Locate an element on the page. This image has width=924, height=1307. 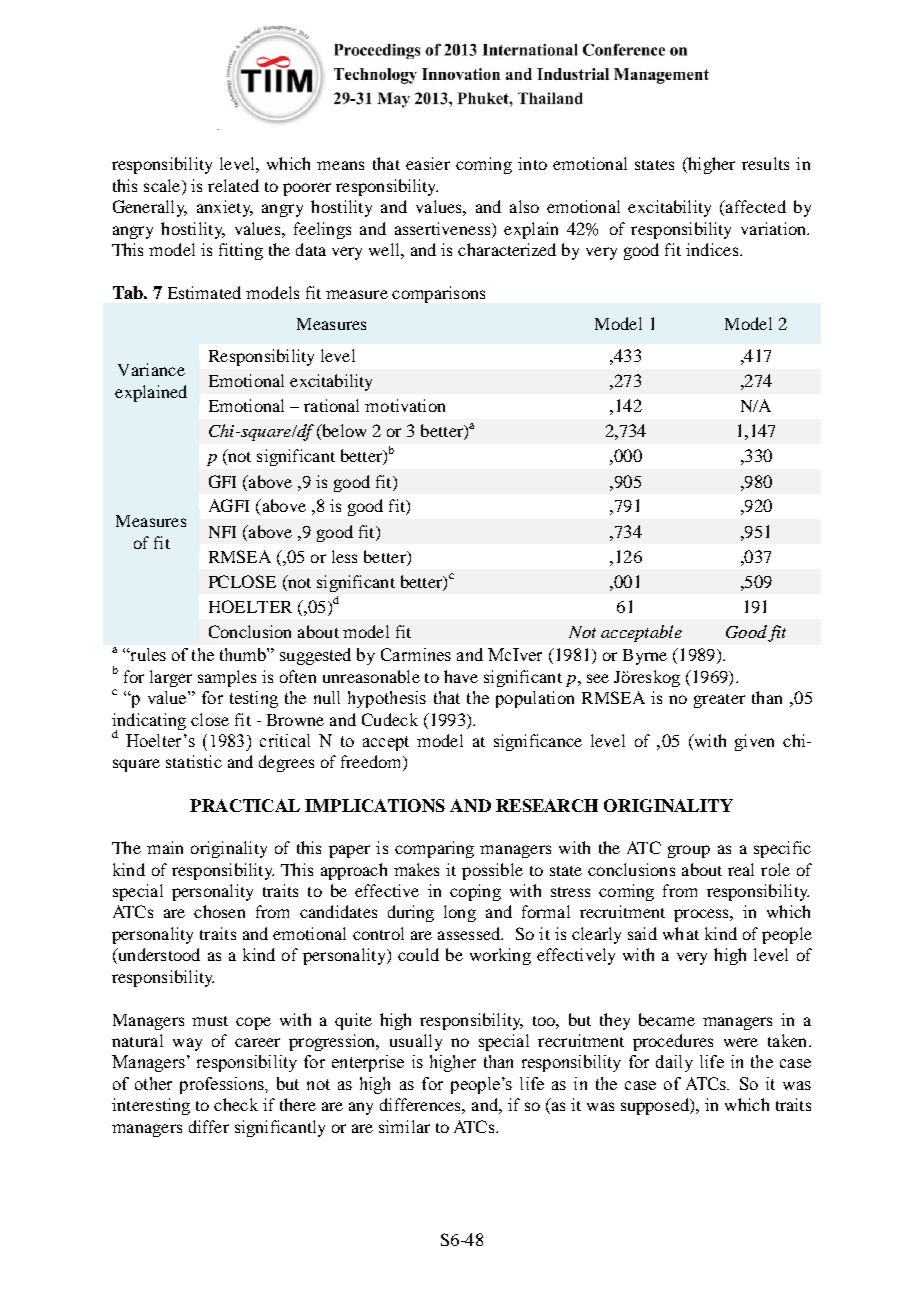
assertiveness is located at coordinates (444, 228).
